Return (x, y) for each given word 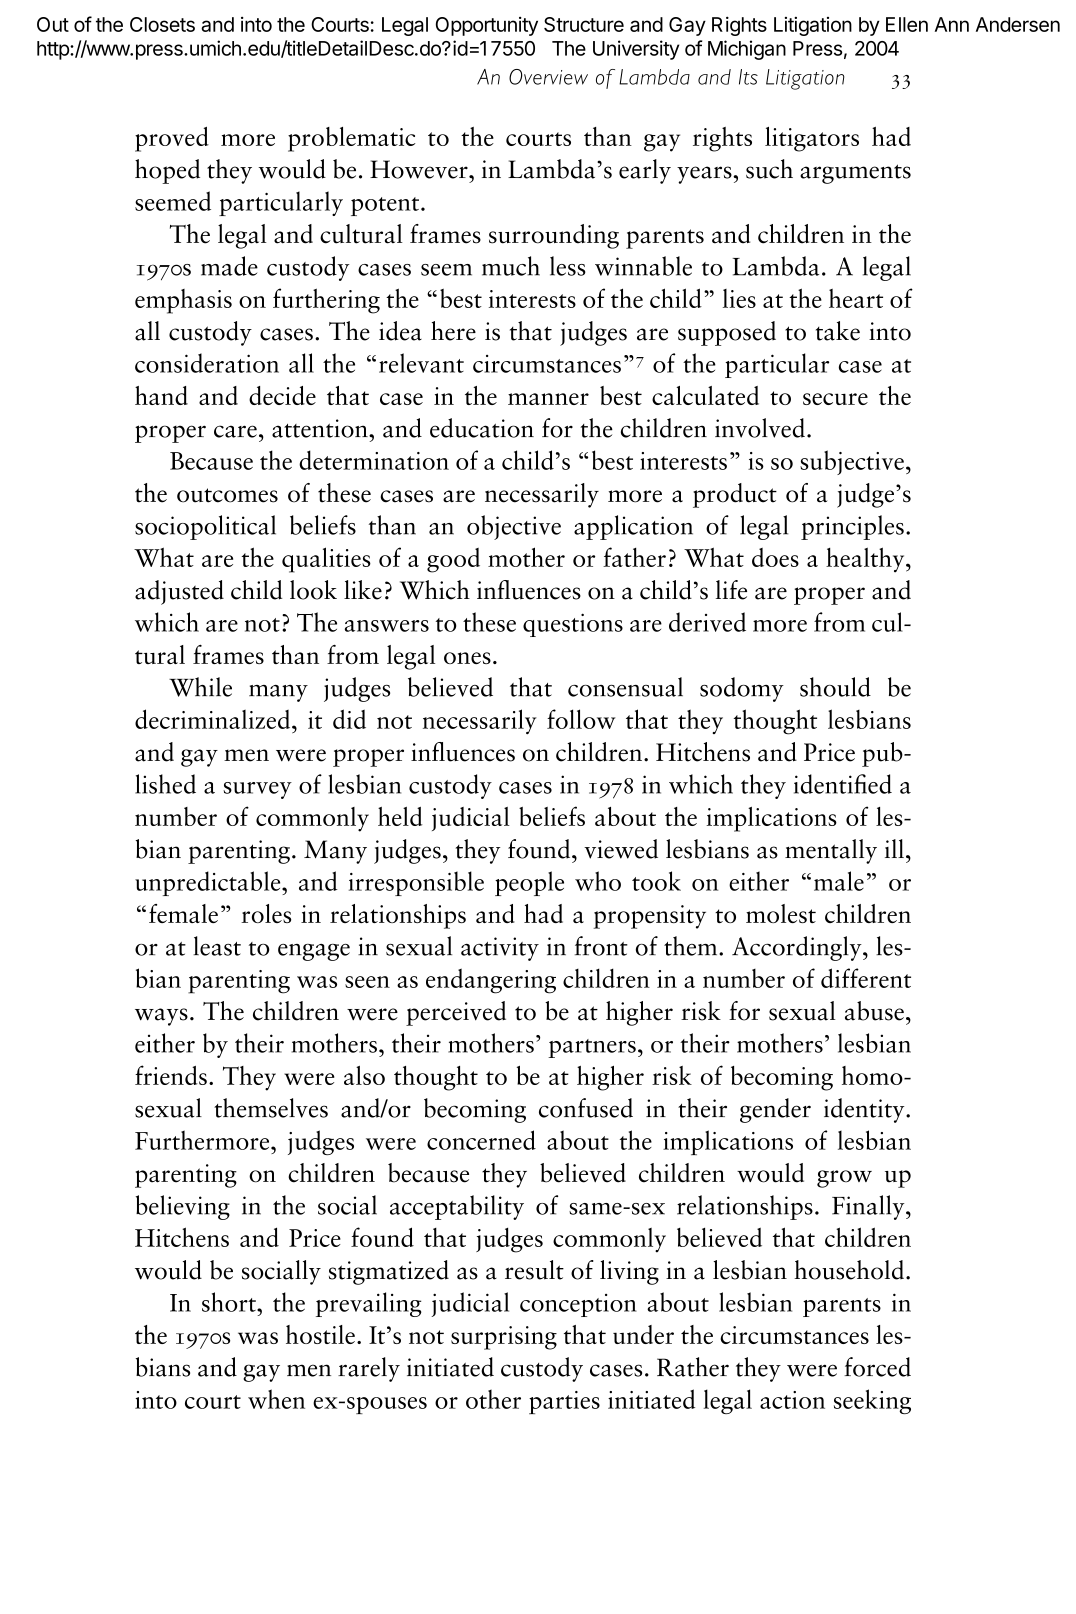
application (633, 527)
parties (564, 1402)
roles (266, 913)
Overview (548, 77)
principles (852, 527)
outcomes (227, 495)
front (601, 946)
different (866, 978)
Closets (162, 24)
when (276, 1399)
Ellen (907, 24)
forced (877, 1367)
